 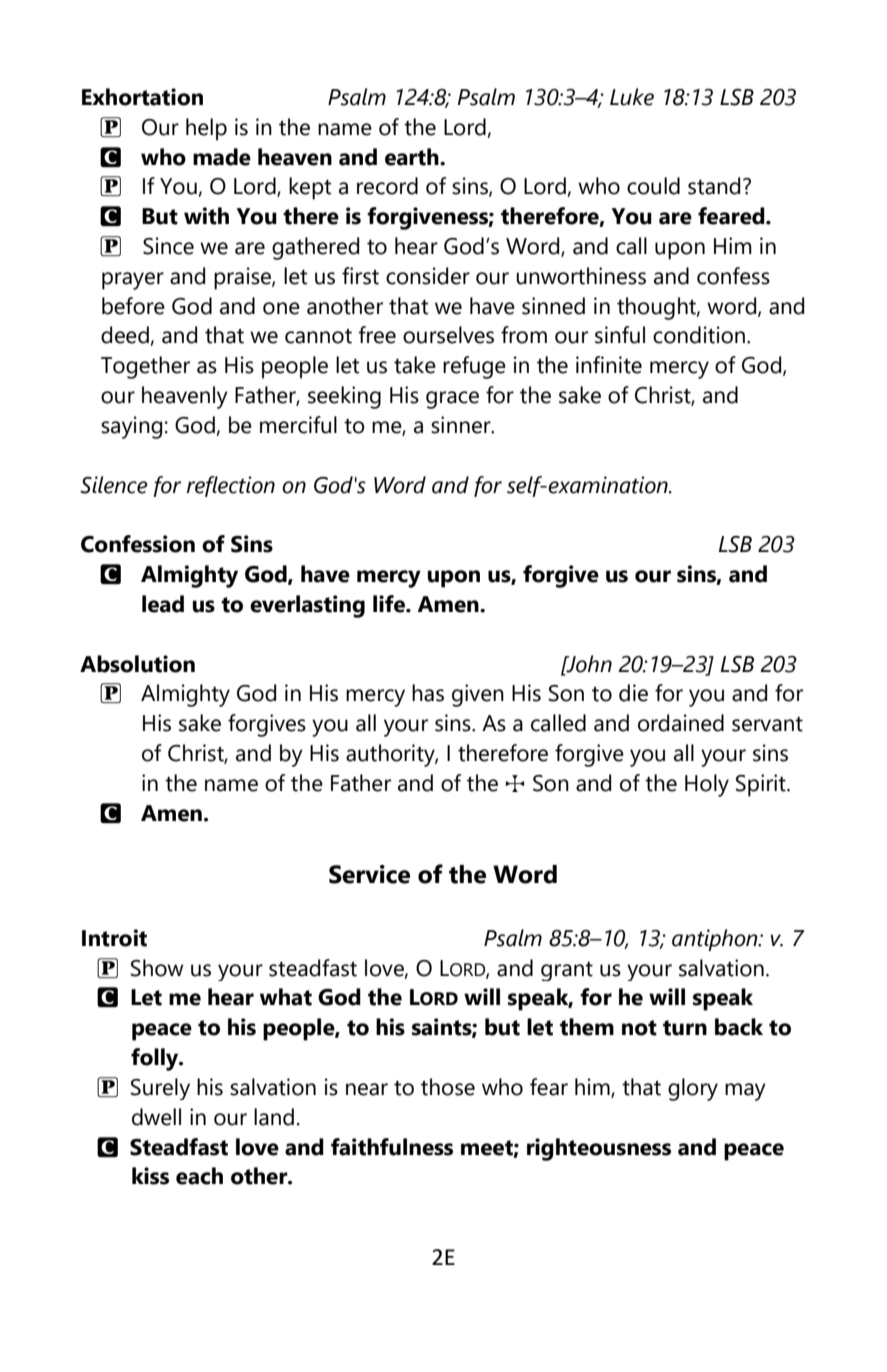 What do you see at coordinates (163, 604) in the screenshot?
I see `lead` at bounding box center [163, 604].
